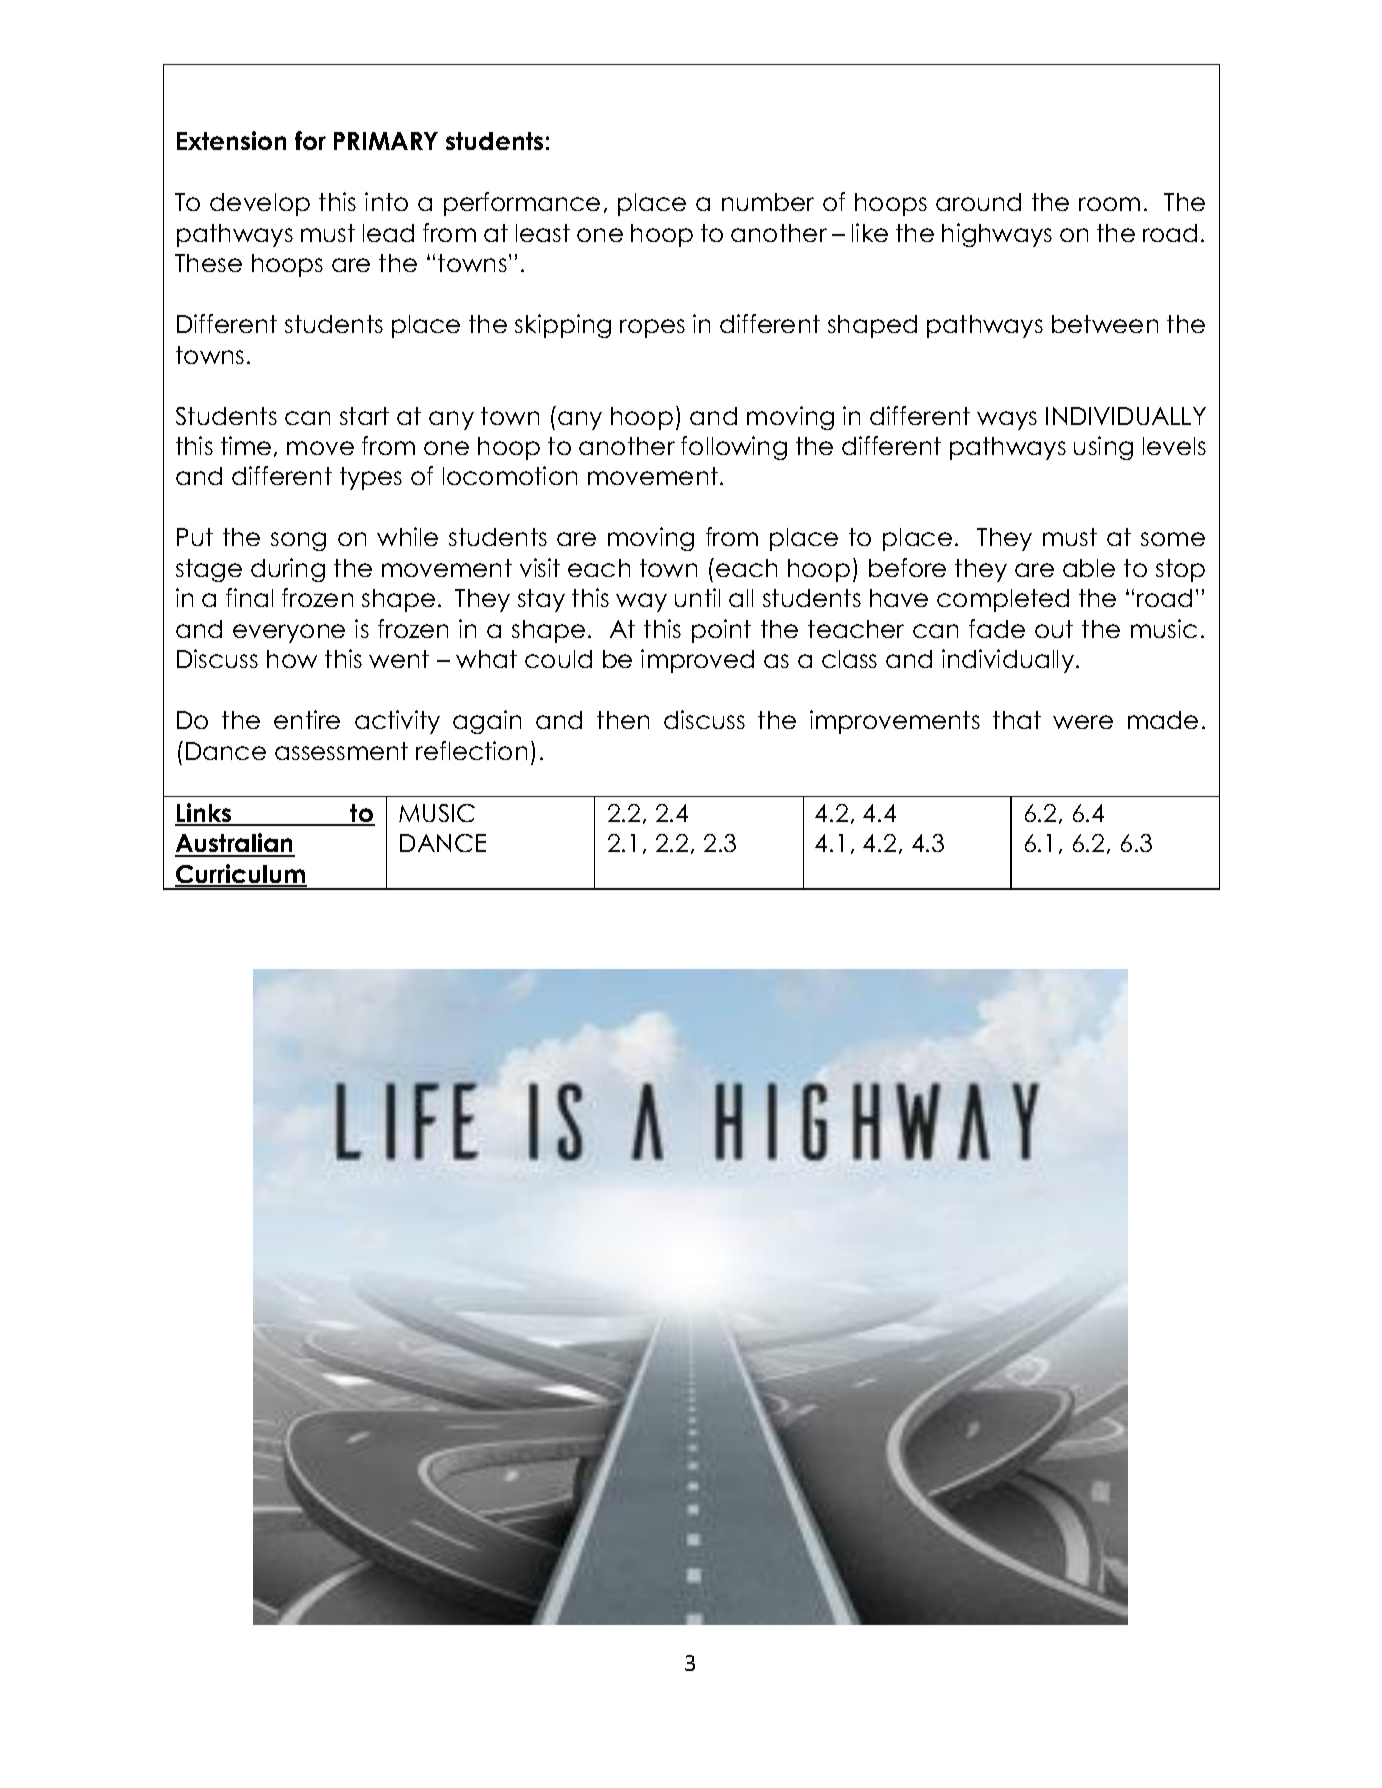  I want to click on reflection, so click(471, 750).
